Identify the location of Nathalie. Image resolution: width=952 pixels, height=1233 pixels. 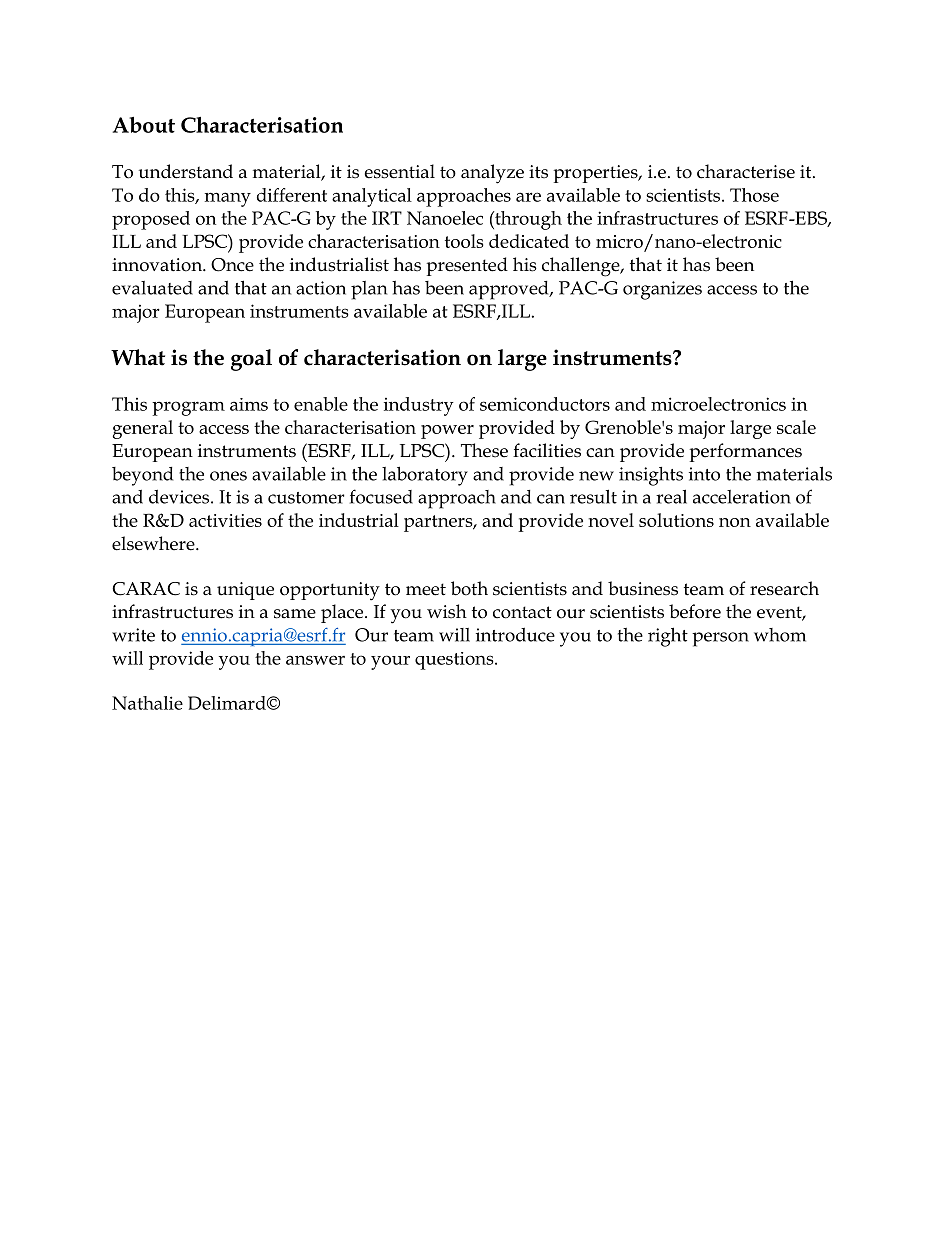
(147, 703).
